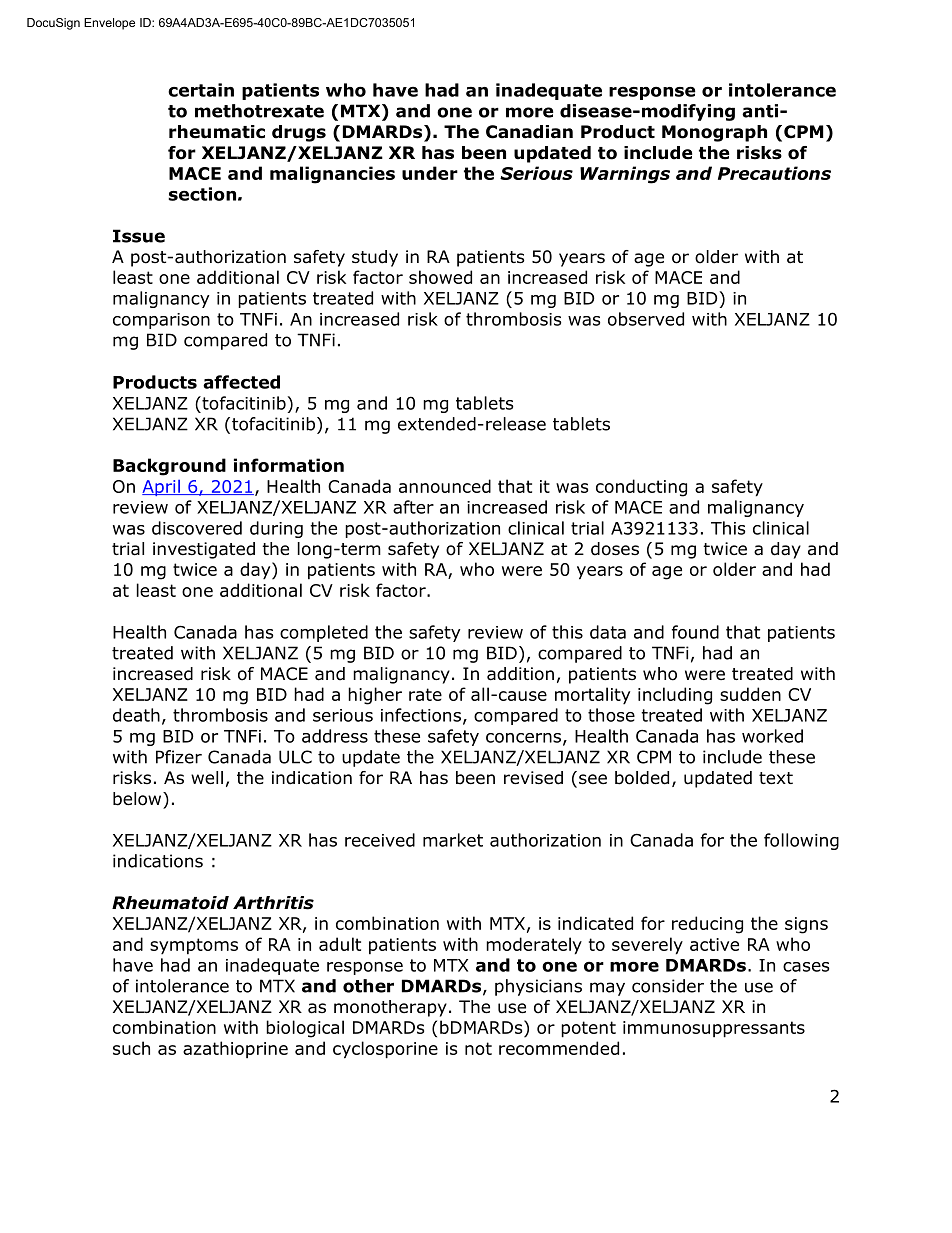 Image resolution: width=952 pixels, height=1233 pixels. Describe the element at coordinates (201, 90) in the screenshot. I see `certain` at that location.
